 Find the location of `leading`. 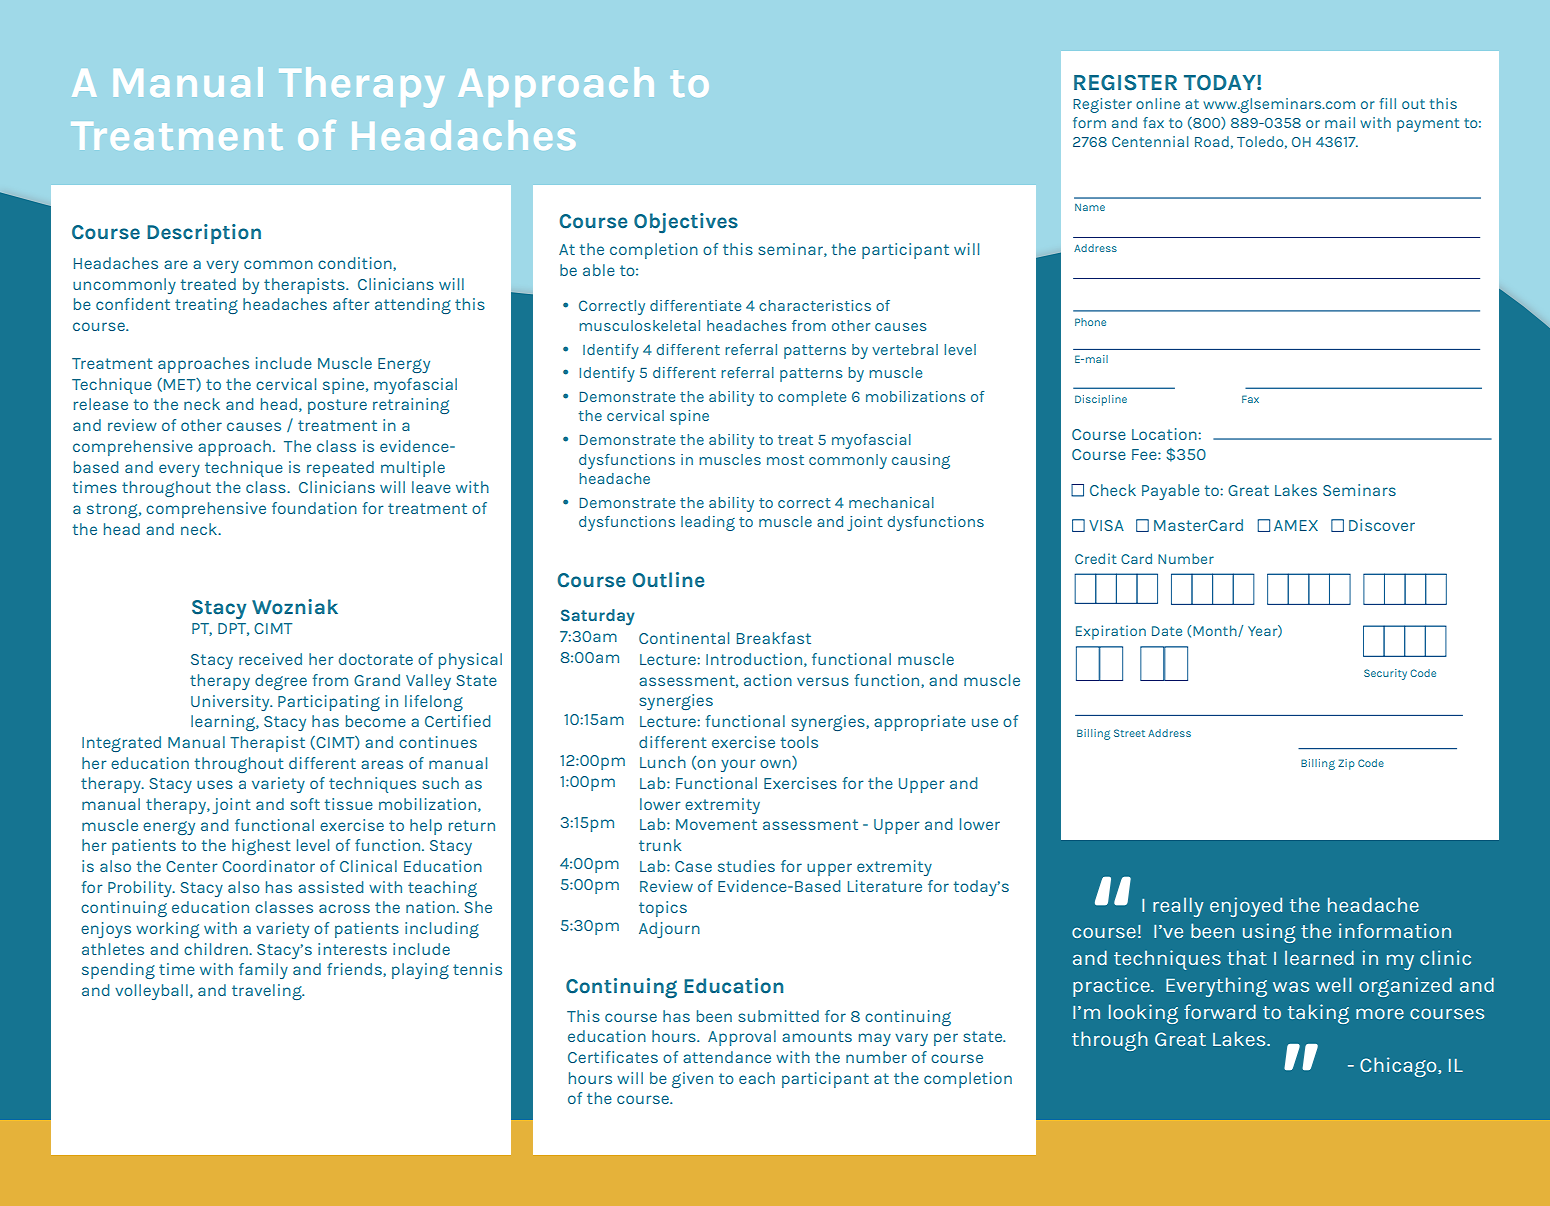

leading is located at coordinates (708, 523).
